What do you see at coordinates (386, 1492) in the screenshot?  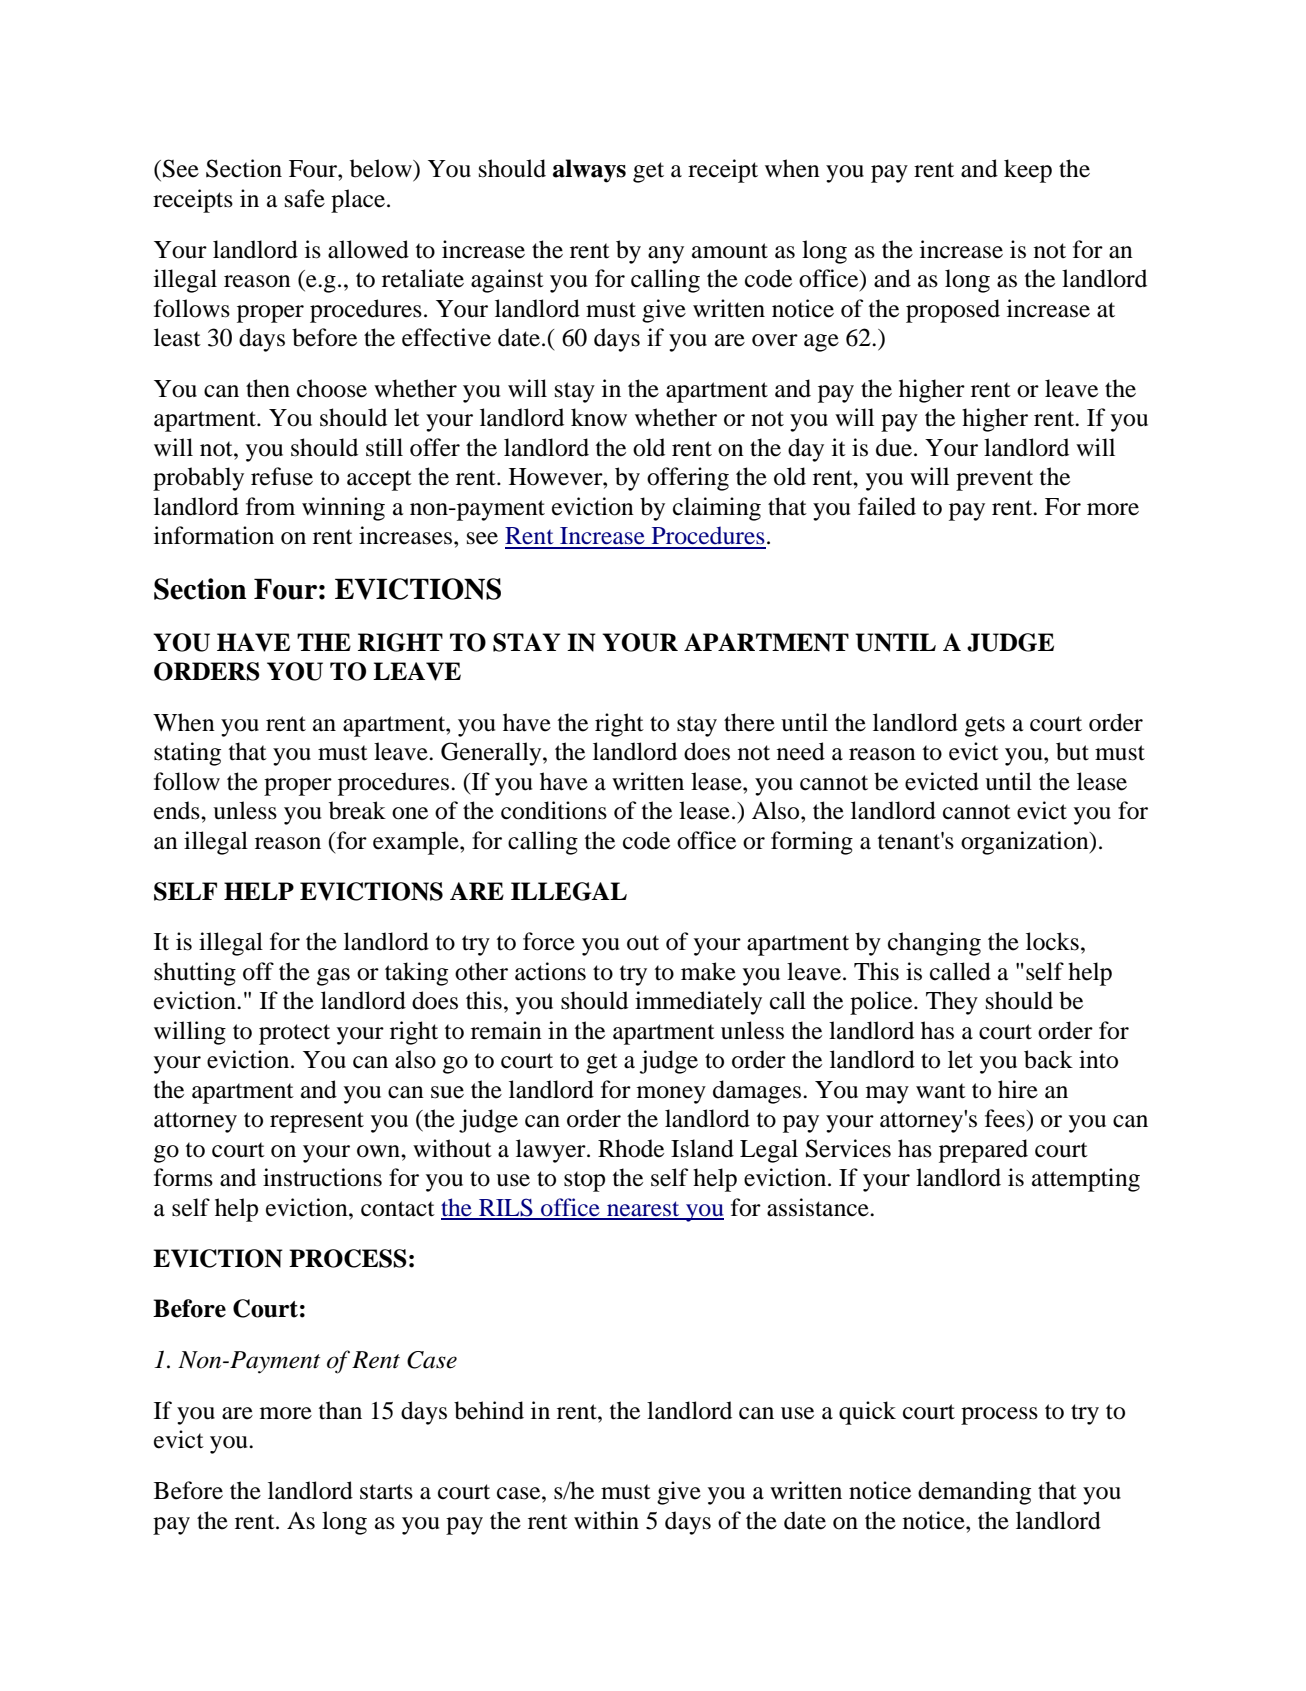 I see `starts` at bounding box center [386, 1492].
